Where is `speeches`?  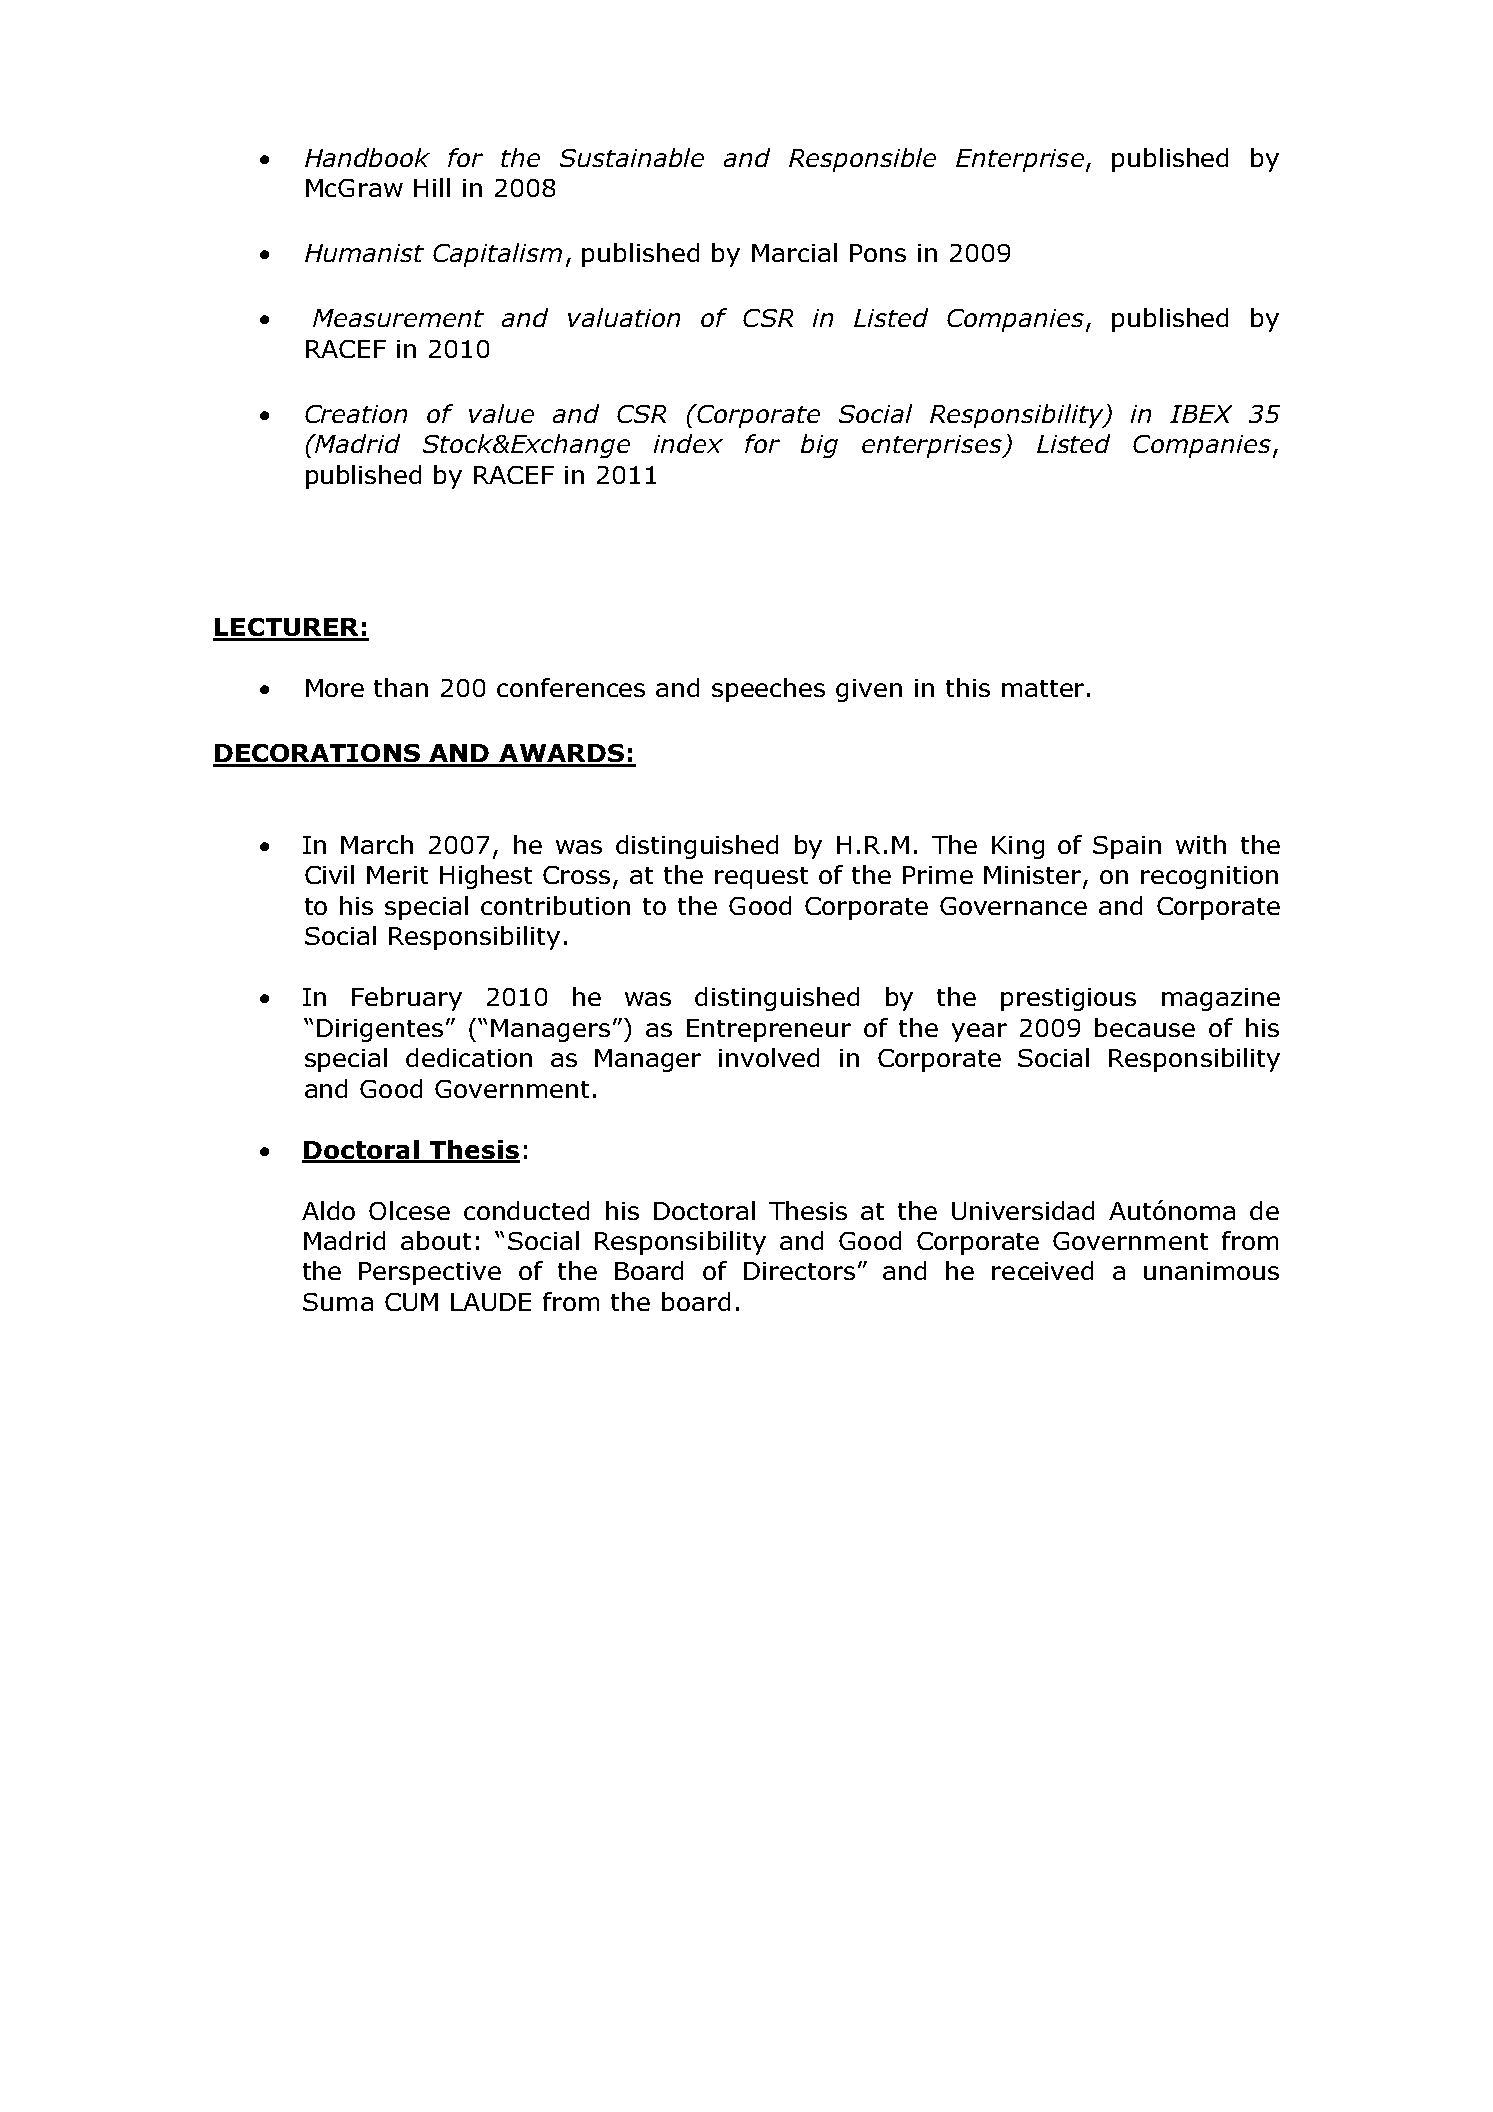
speeches is located at coordinates (768, 690).
